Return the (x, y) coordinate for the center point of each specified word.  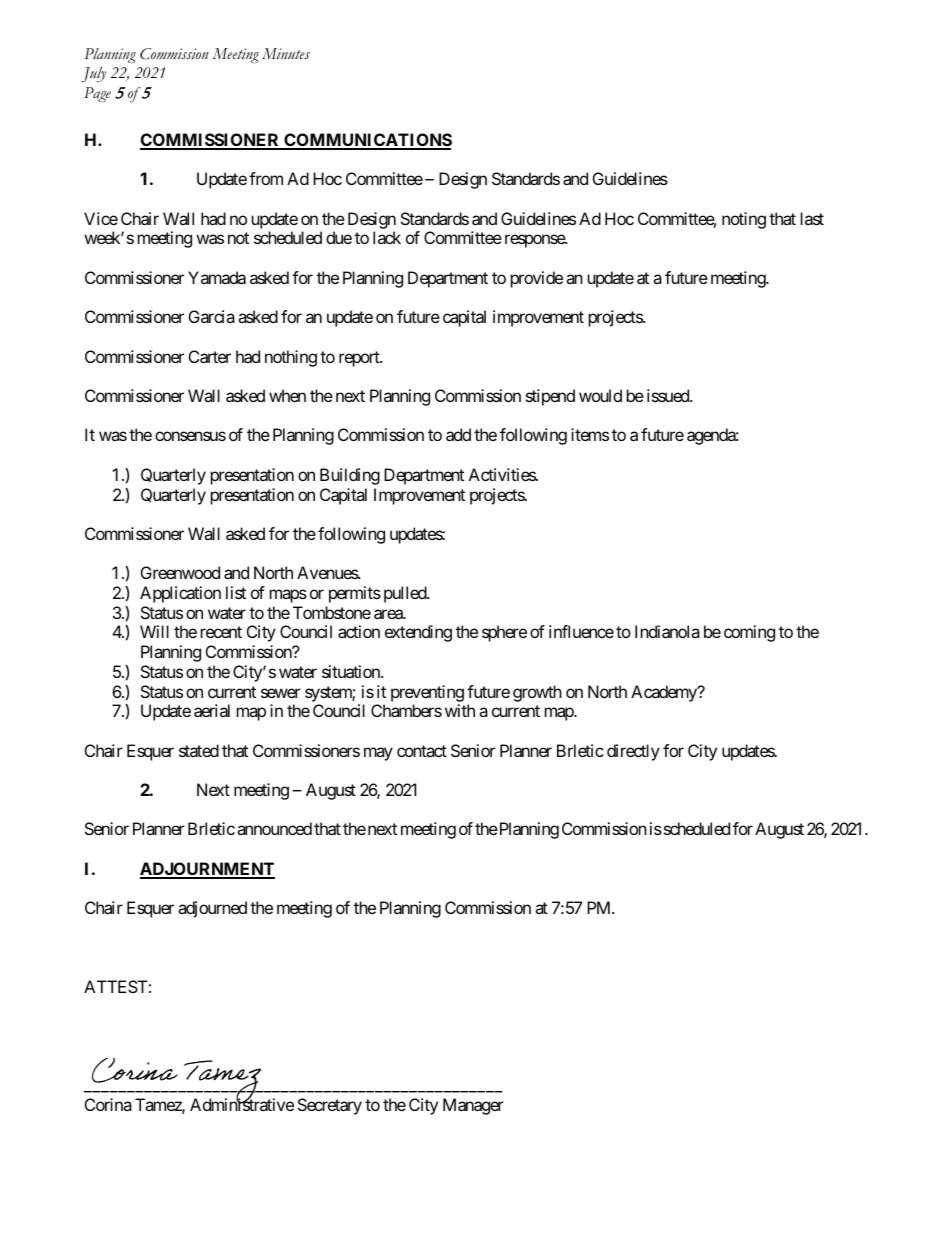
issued (669, 395)
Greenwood (180, 572)
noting (744, 220)
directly (633, 752)
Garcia (212, 316)
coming (749, 633)
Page (97, 94)
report (360, 359)
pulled (406, 594)
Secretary (330, 1106)
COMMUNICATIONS (367, 141)
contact (422, 751)
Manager (473, 1106)
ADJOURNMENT (207, 870)
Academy (665, 693)
